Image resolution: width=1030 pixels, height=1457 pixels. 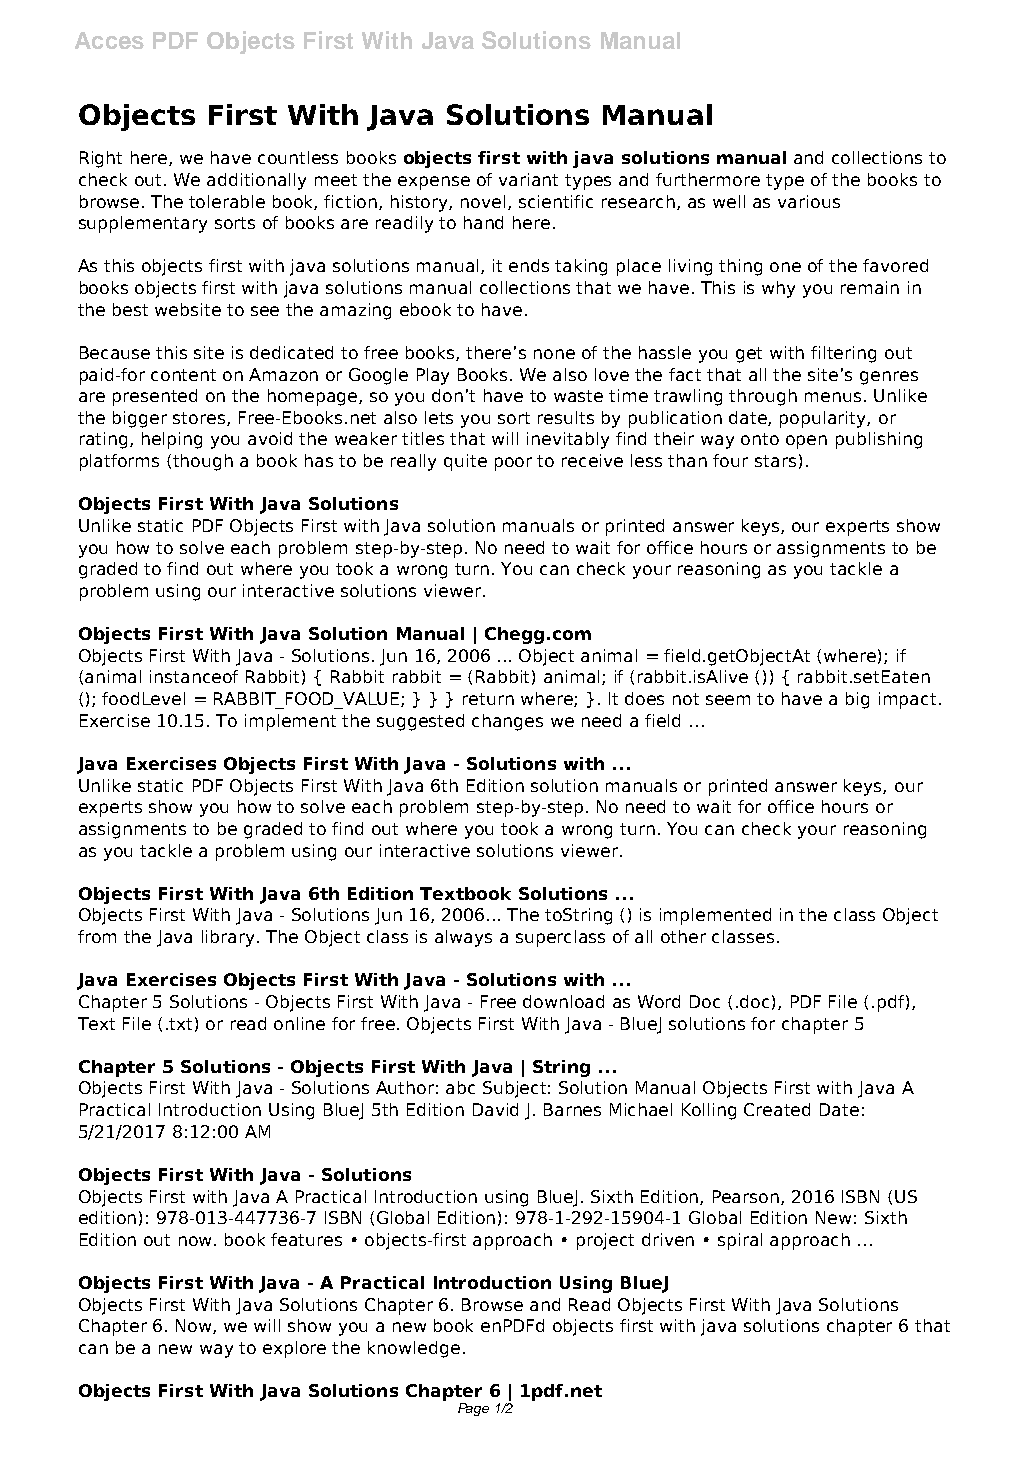 I want to click on always, so click(x=463, y=938).
